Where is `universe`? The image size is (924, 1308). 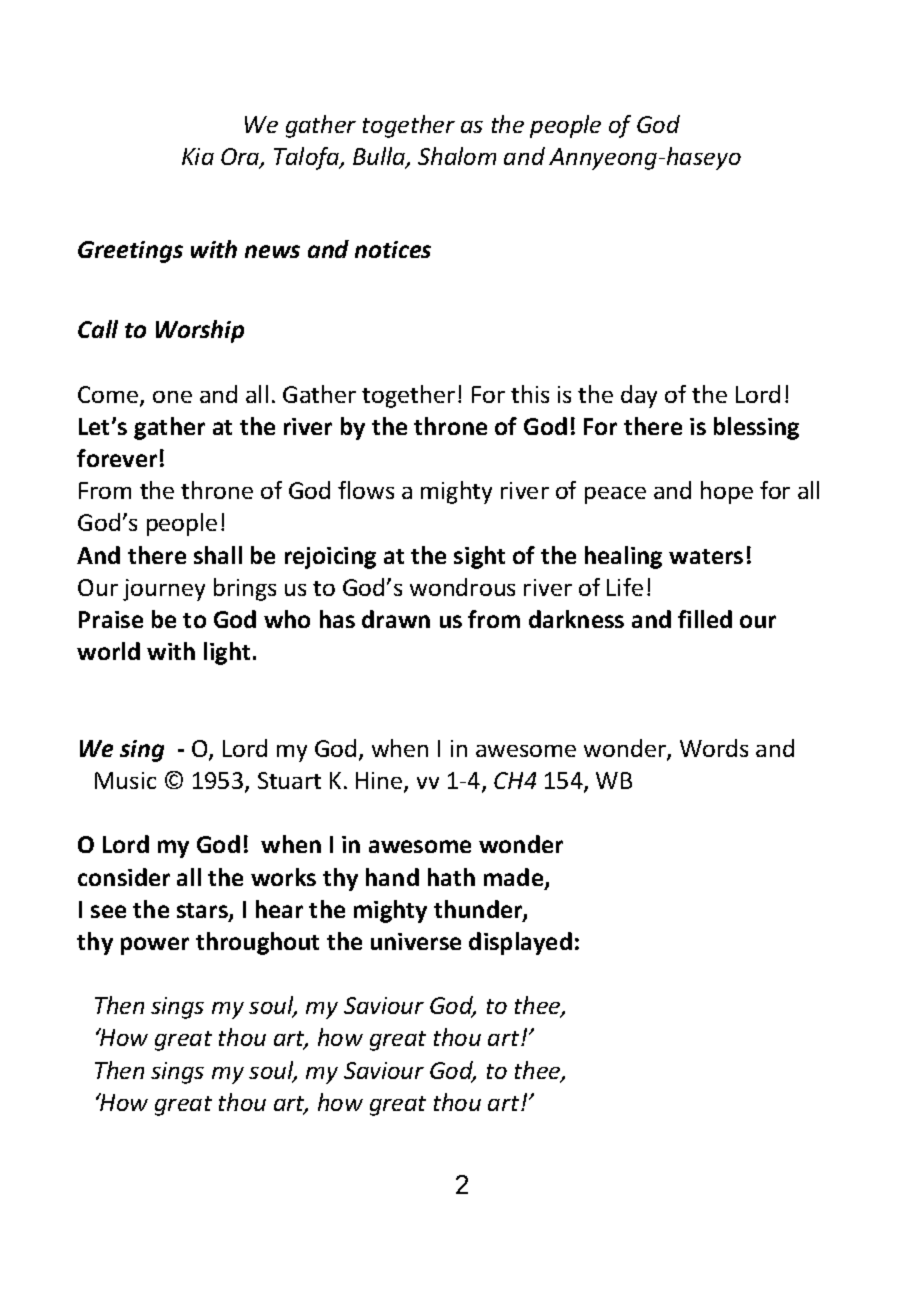
universe is located at coordinates (416, 941).
